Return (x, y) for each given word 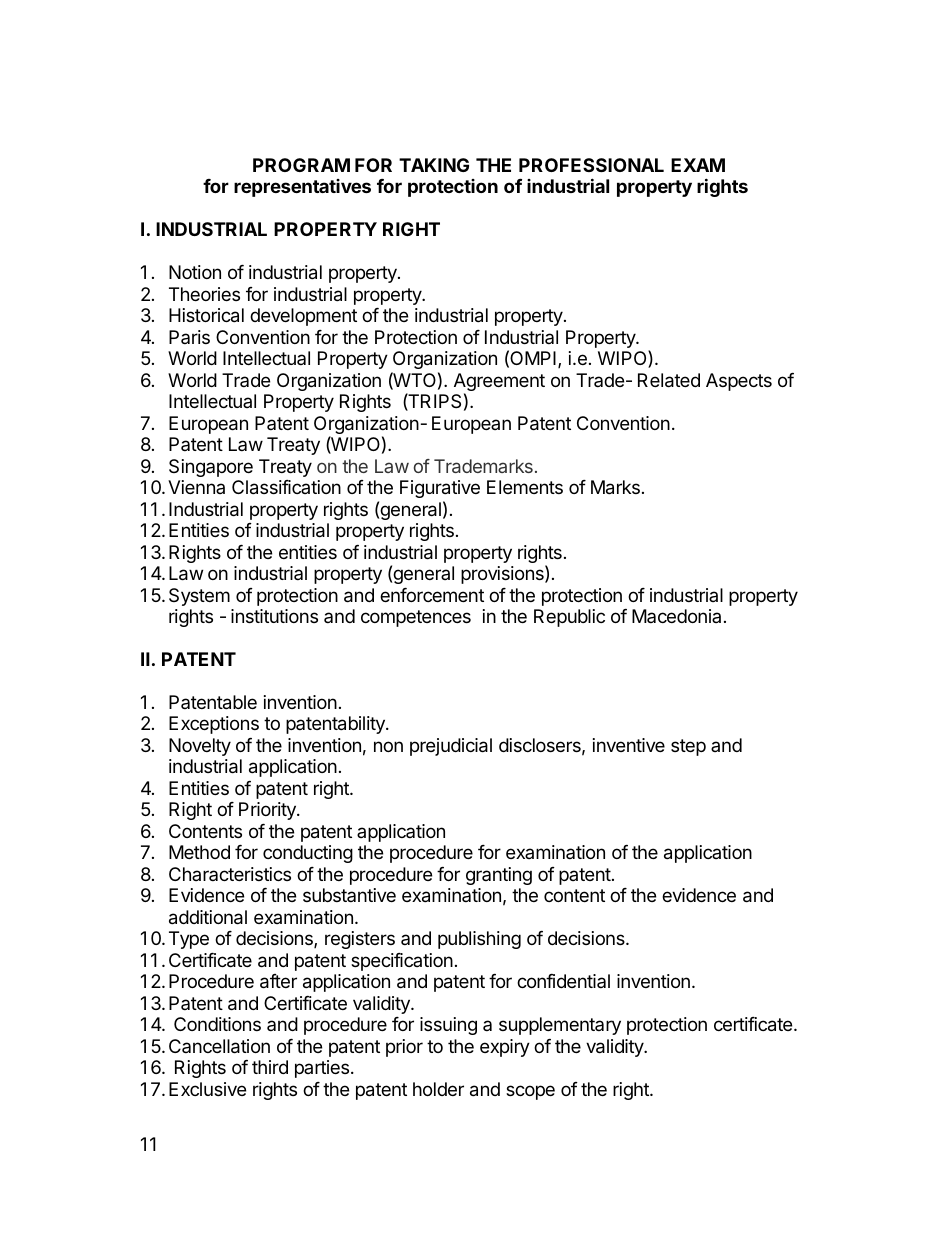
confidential (563, 981)
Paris (189, 337)
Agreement (499, 383)
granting (499, 876)
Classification (286, 487)
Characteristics (230, 874)
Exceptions (214, 725)
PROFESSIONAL (591, 165)
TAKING (434, 165)
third (270, 1067)
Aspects (739, 382)
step (688, 747)
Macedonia (676, 616)
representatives (302, 188)
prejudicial (451, 747)
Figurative (440, 489)
